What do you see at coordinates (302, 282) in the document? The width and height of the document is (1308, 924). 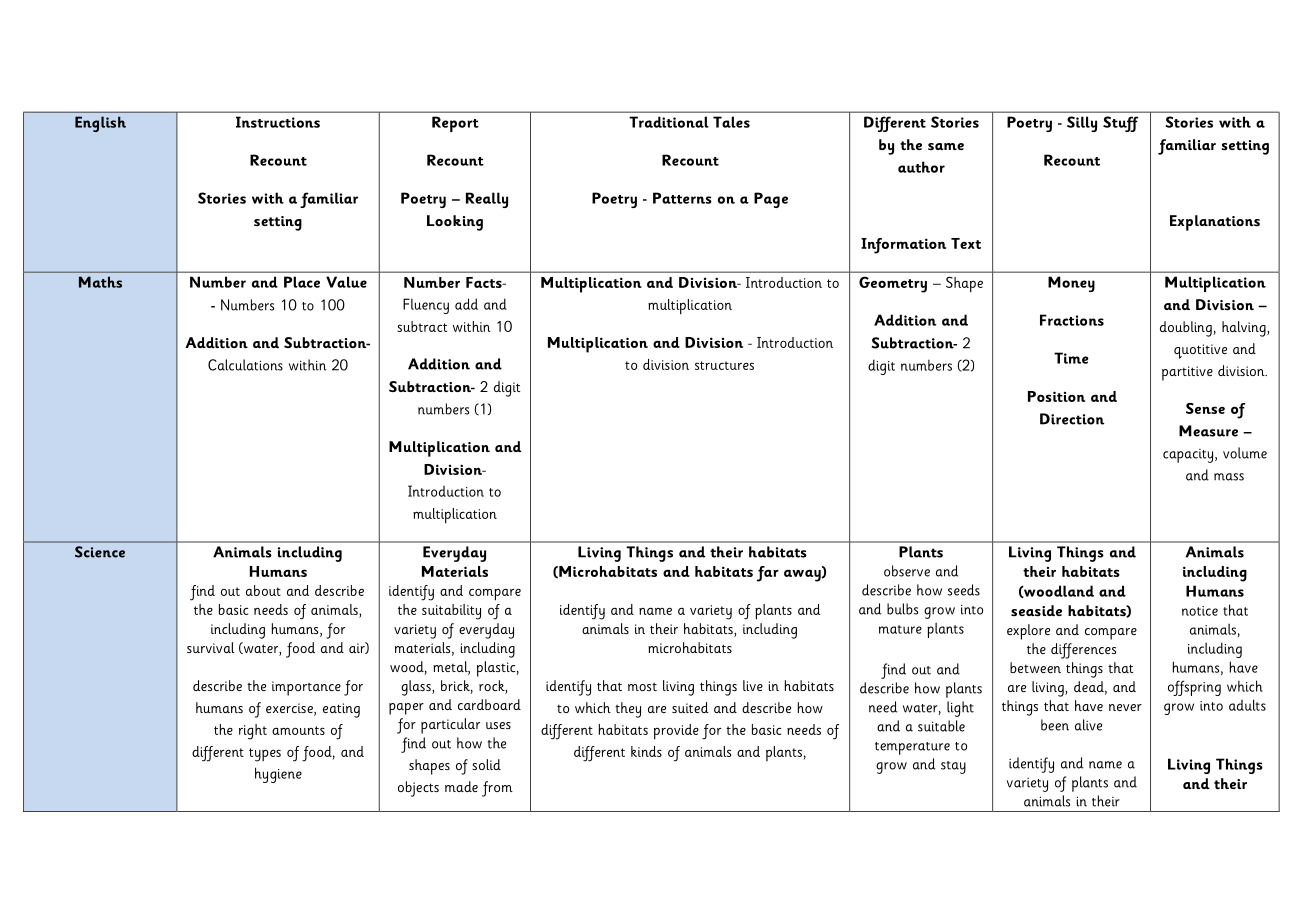 I see `Place` at bounding box center [302, 282].
